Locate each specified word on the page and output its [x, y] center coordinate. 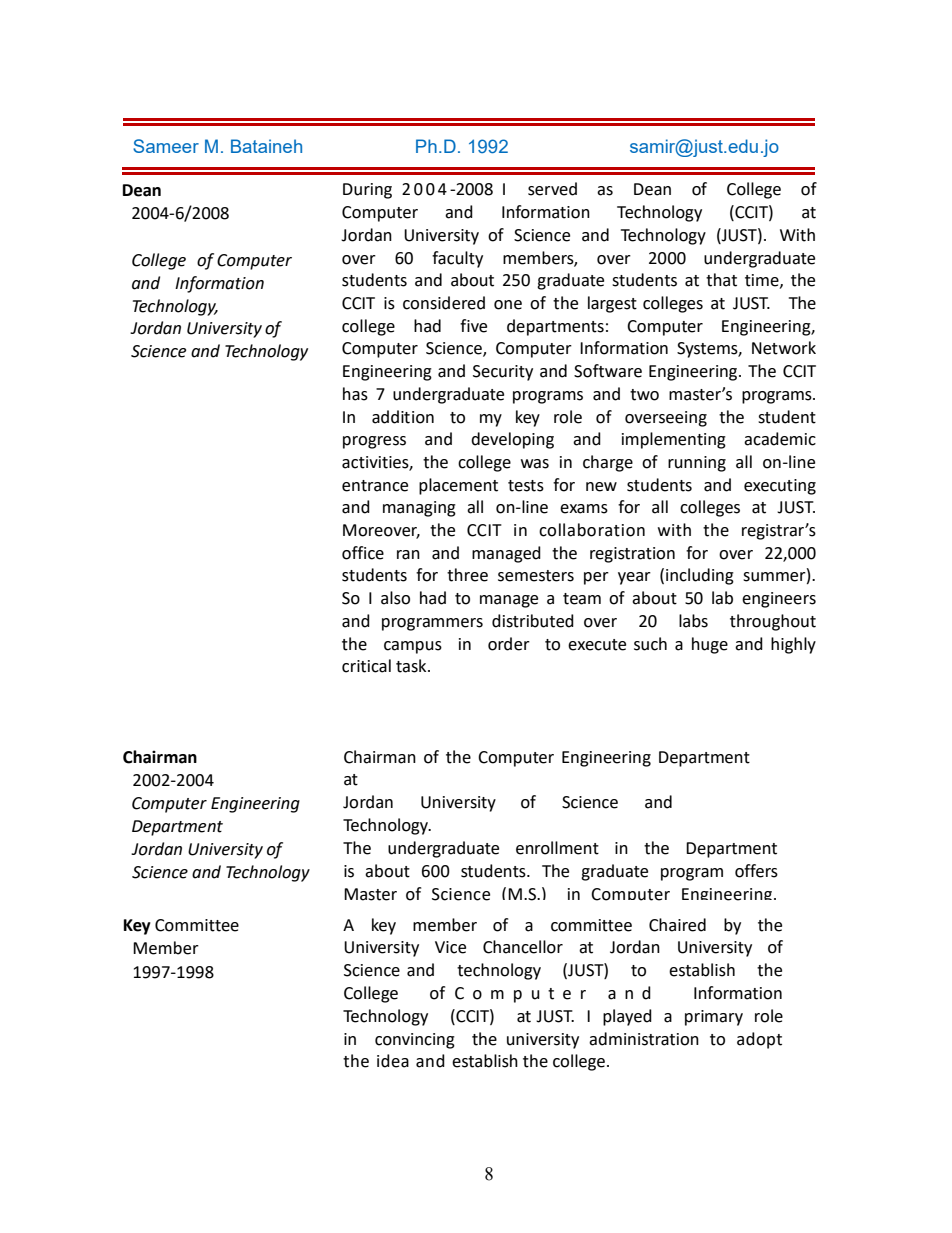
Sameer [166, 146]
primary [714, 1018]
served [552, 189]
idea [393, 1061]
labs [693, 621]
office [363, 553]
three [467, 575]
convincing [415, 1041]
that [721, 280]
